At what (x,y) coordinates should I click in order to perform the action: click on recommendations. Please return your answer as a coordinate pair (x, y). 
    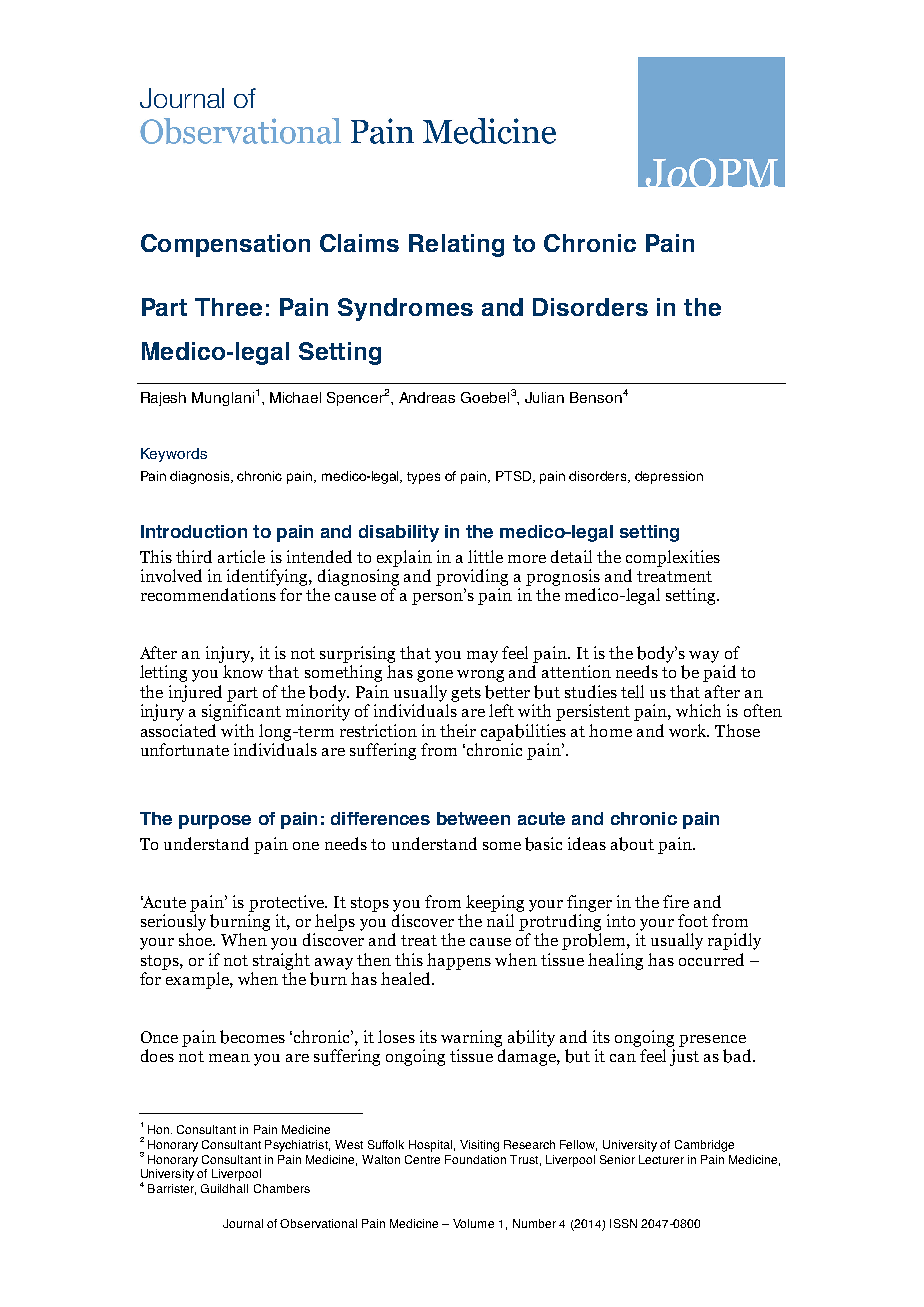
    Looking at the image, I should click on (208, 594).
